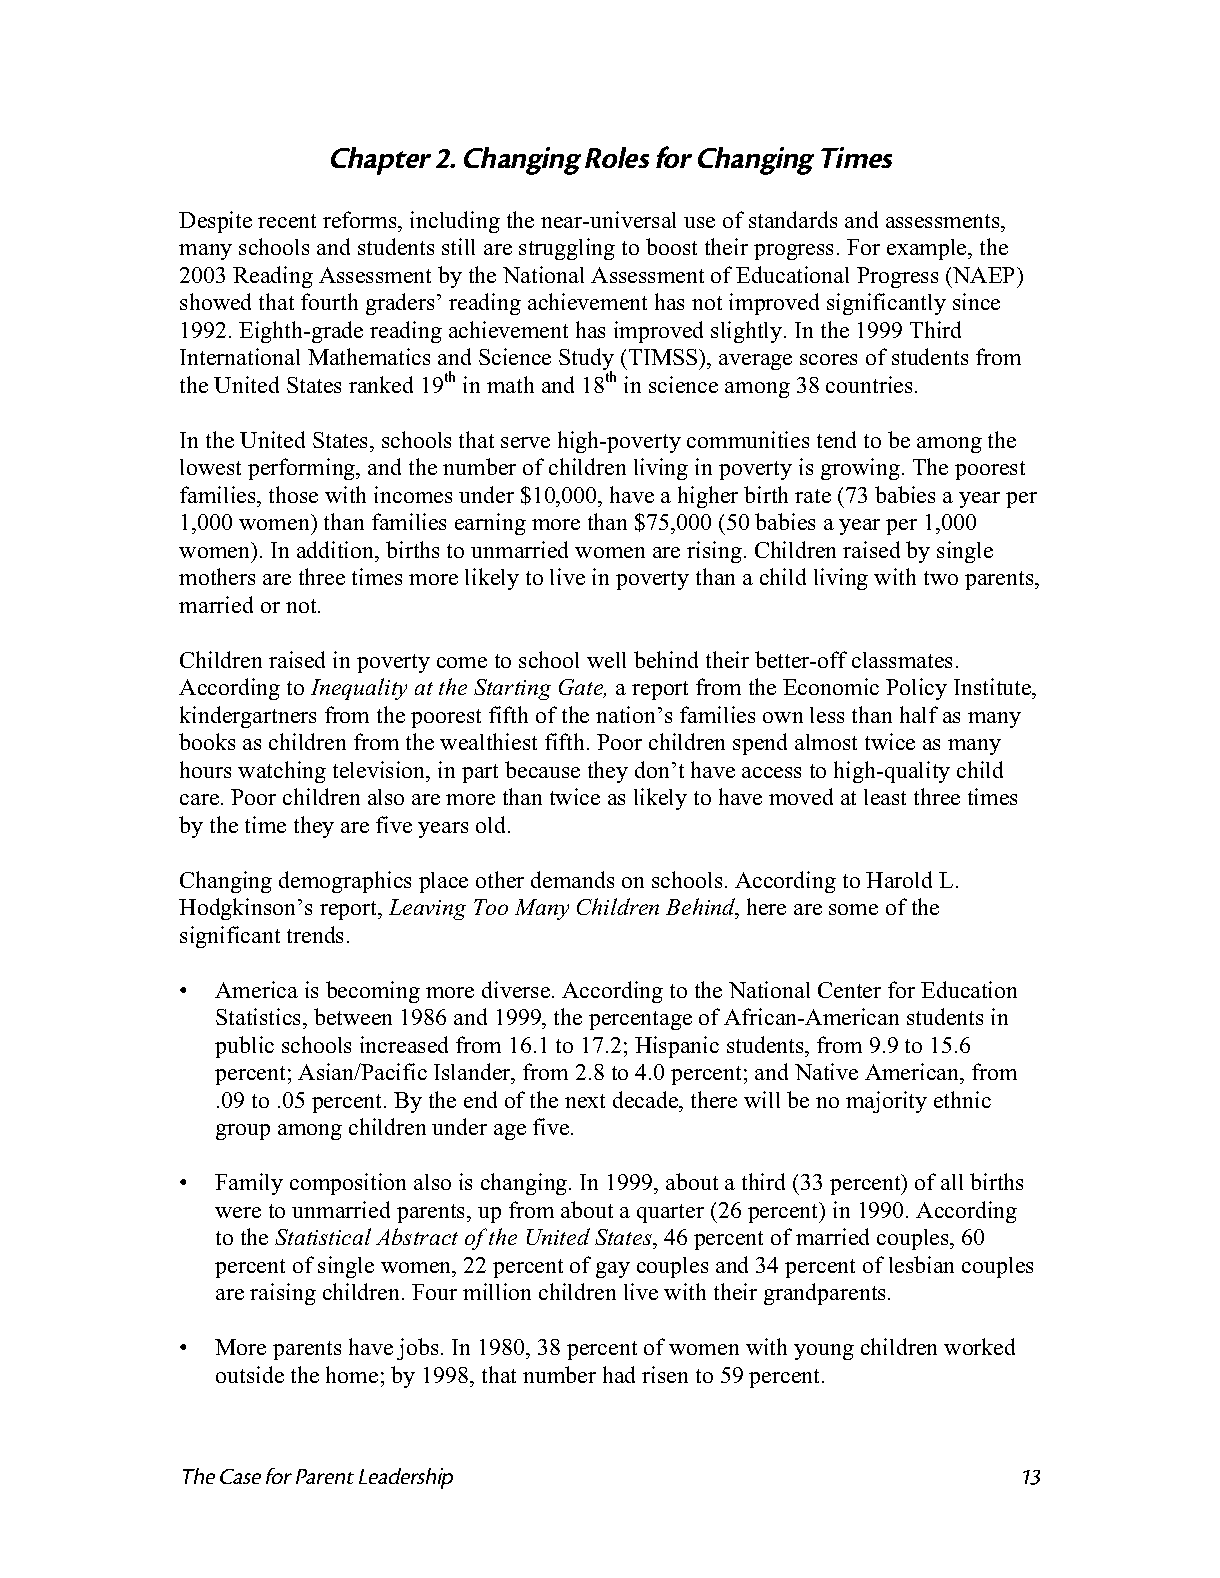 The width and height of the image is (1220, 1578). Describe the element at coordinates (567, 249) in the image. I see `struggling` at that location.
